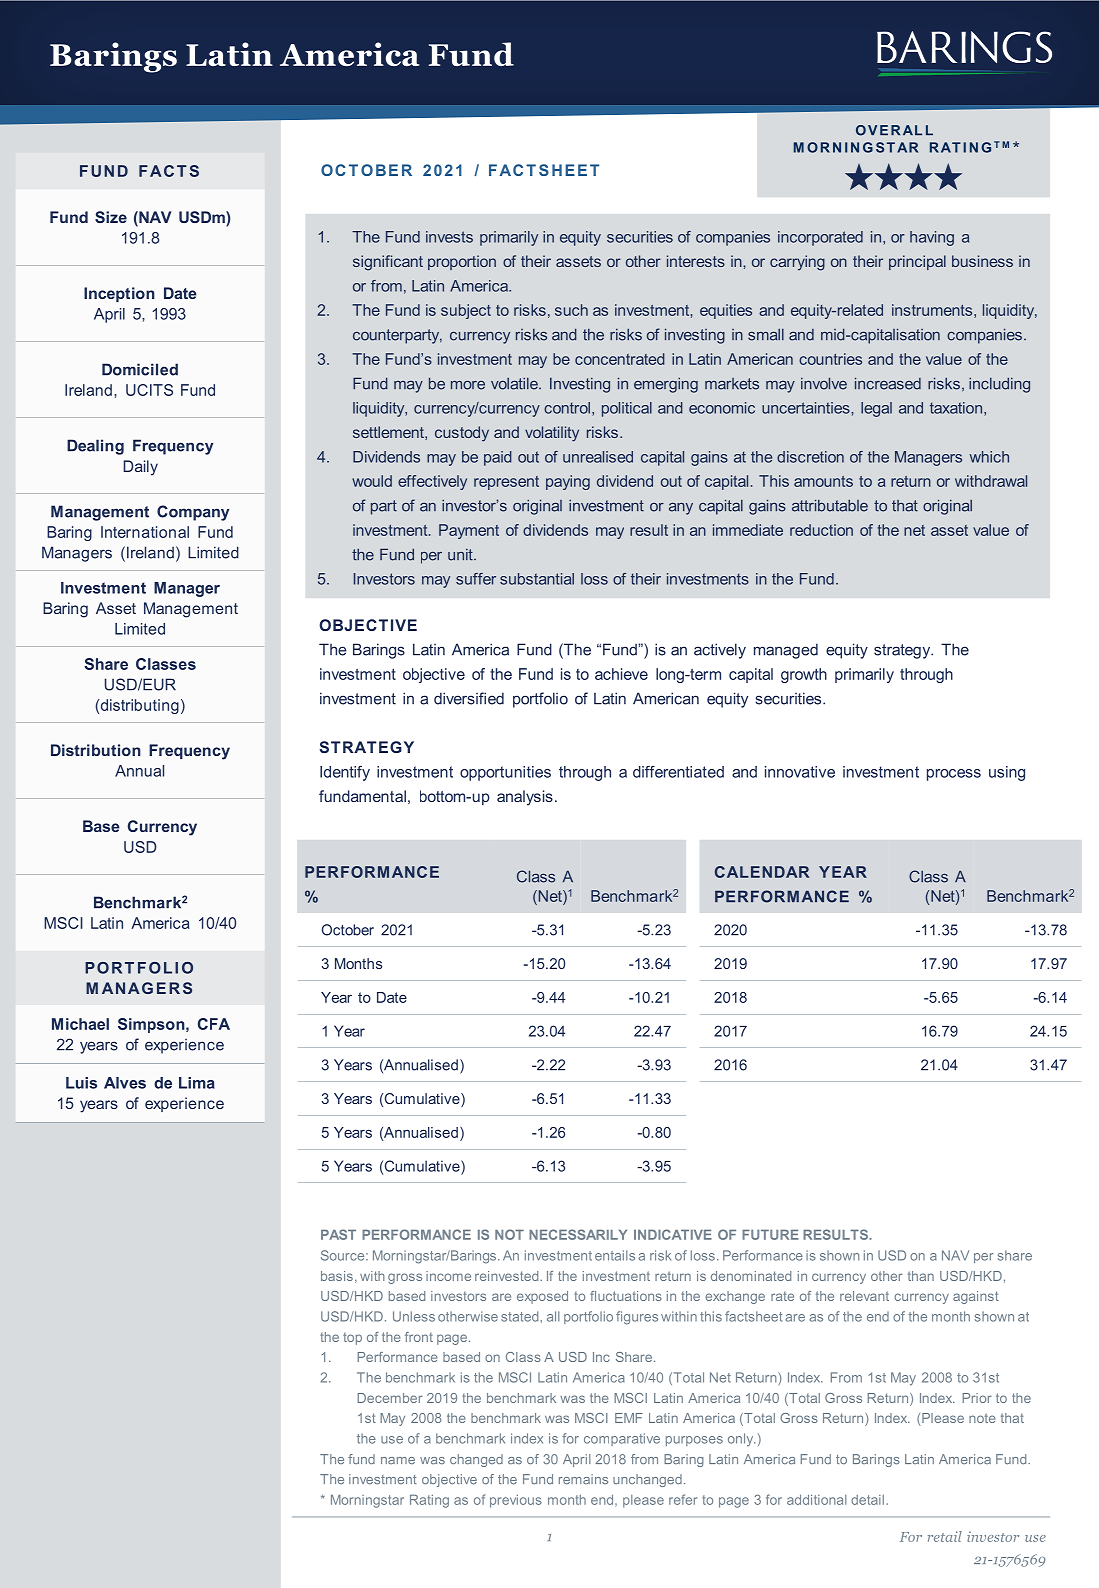 Image resolution: width=1099 pixels, height=1588 pixels. Describe the element at coordinates (571, 310) in the document. I see `such` at that location.
